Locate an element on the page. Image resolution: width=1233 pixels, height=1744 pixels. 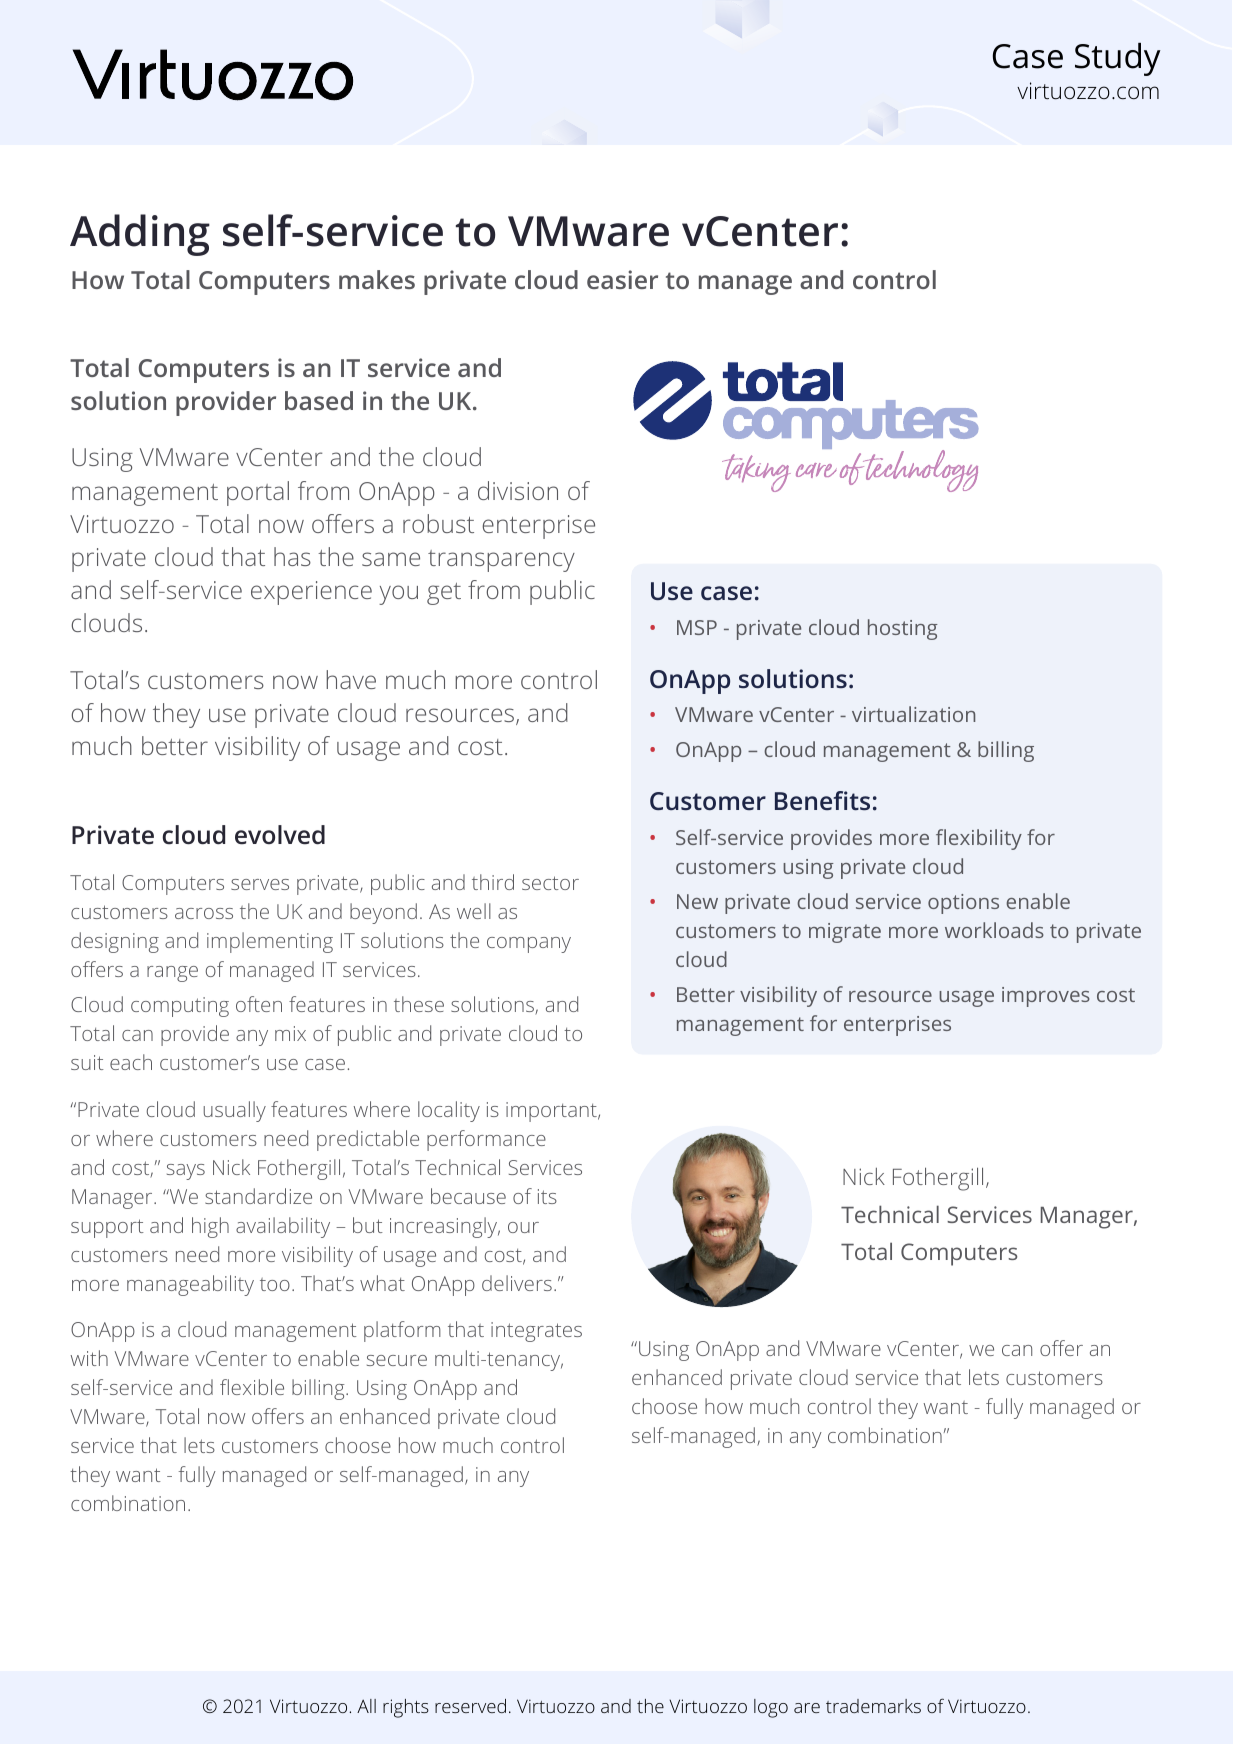
across is located at coordinates (204, 913).
